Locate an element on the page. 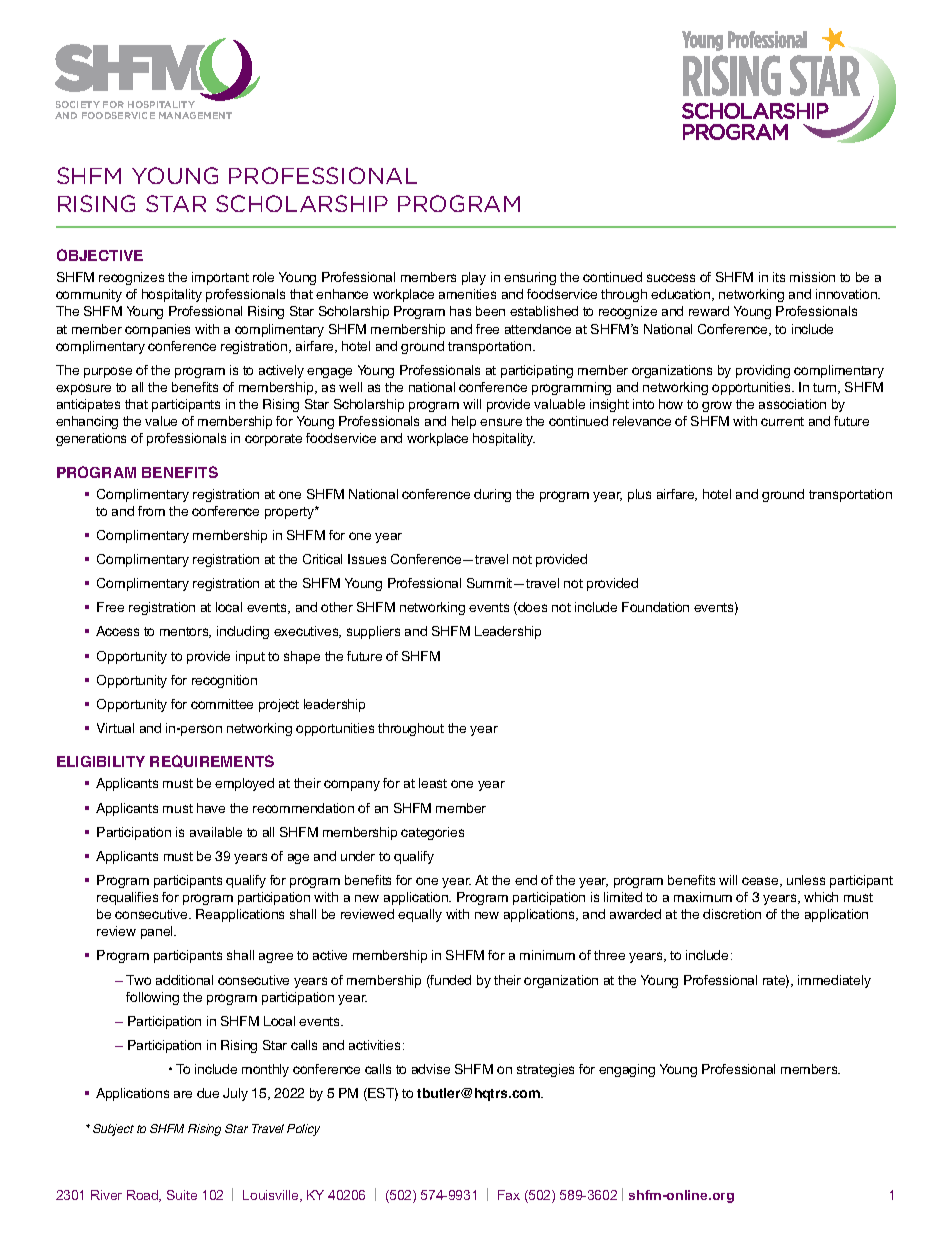  has is located at coordinates (460, 311).
